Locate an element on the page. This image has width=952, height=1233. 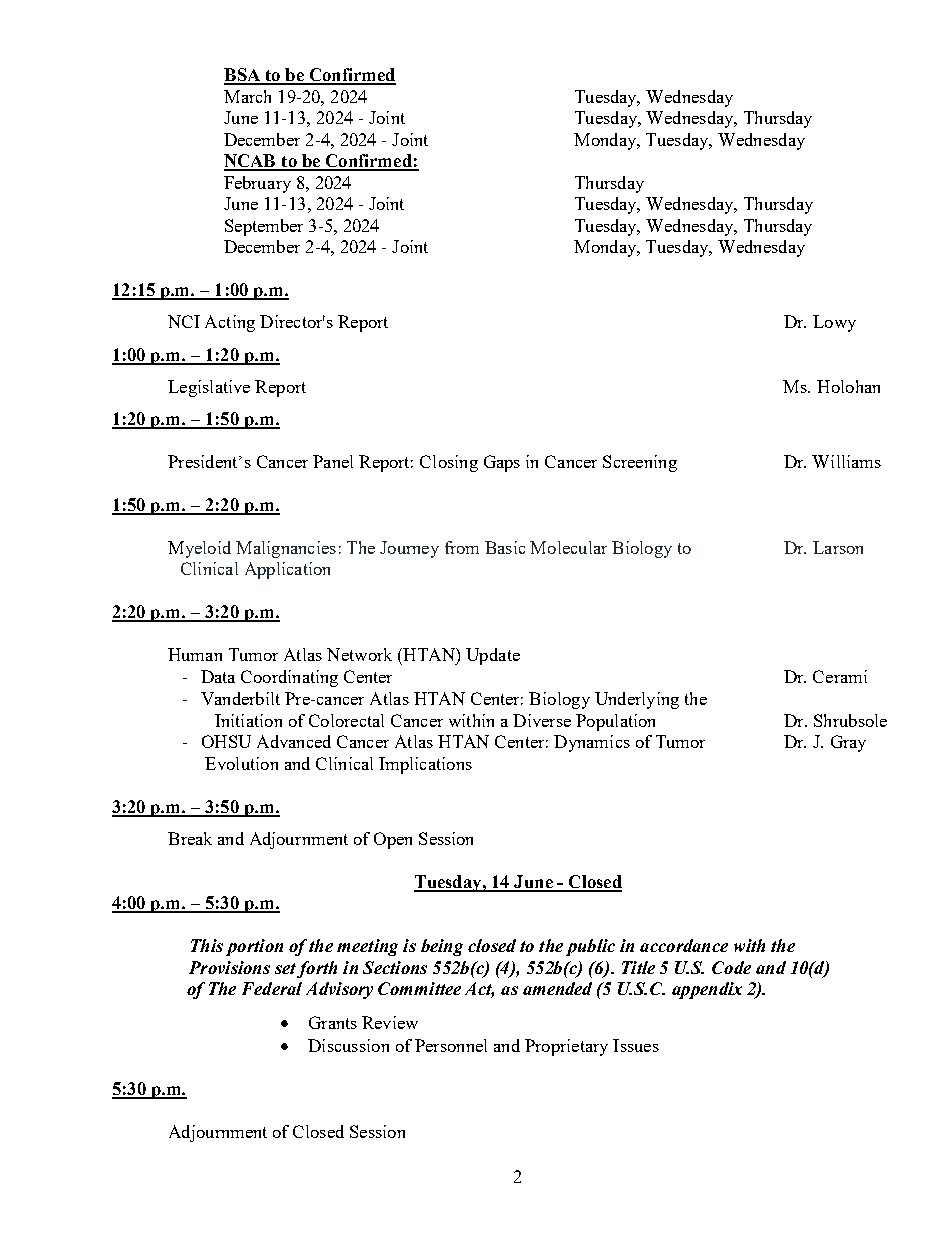
Lowy is located at coordinates (834, 323).
